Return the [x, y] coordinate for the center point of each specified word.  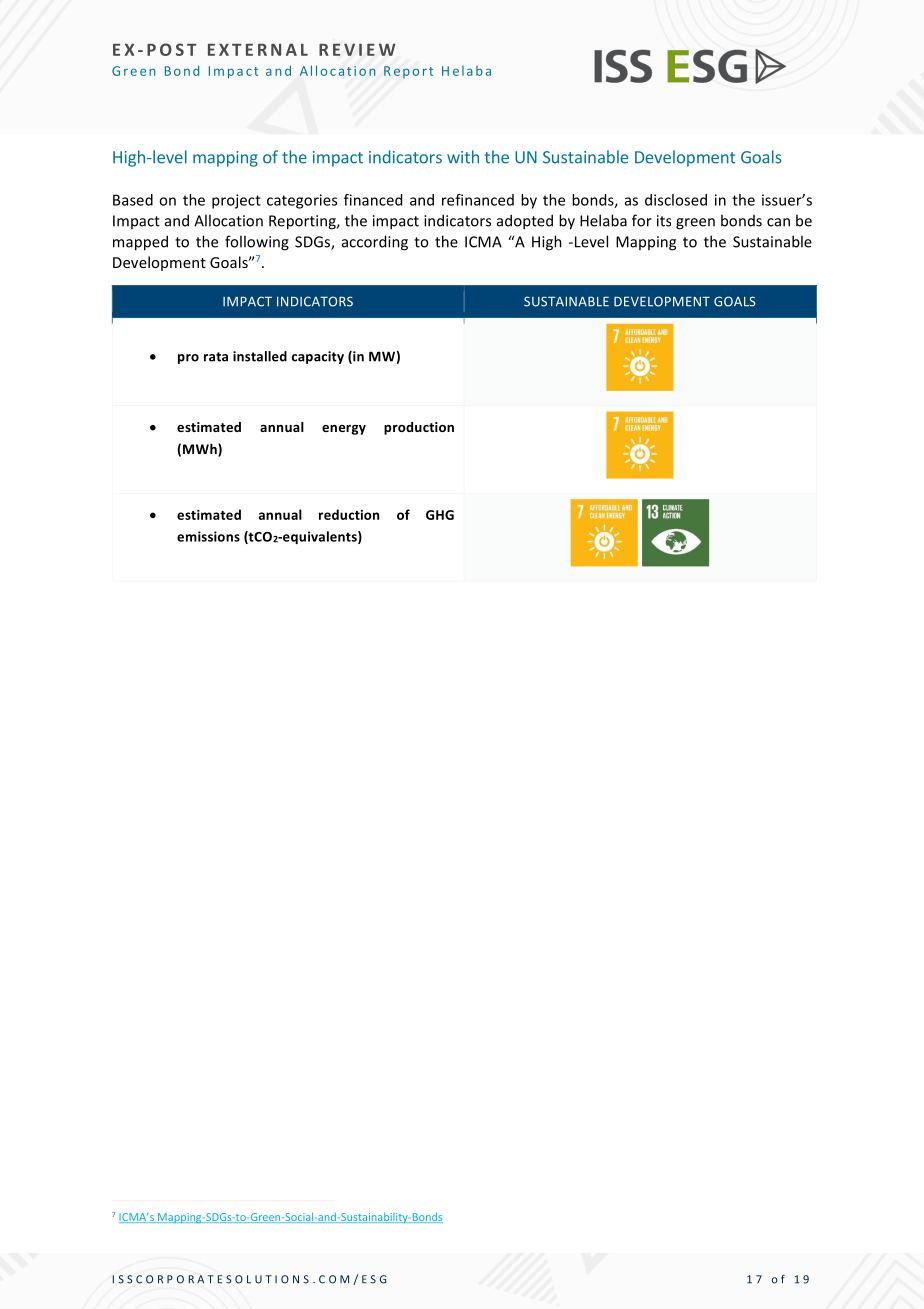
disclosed [676, 200]
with [463, 157]
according [375, 243]
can [778, 222]
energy [344, 430]
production [419, 428]
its [664, 221]
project [236, 201]
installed [260, 356]
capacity [317, 357]
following [257, 243]
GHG [440, 515]
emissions [208, 536]
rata [216, 357]
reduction [349, 514]
